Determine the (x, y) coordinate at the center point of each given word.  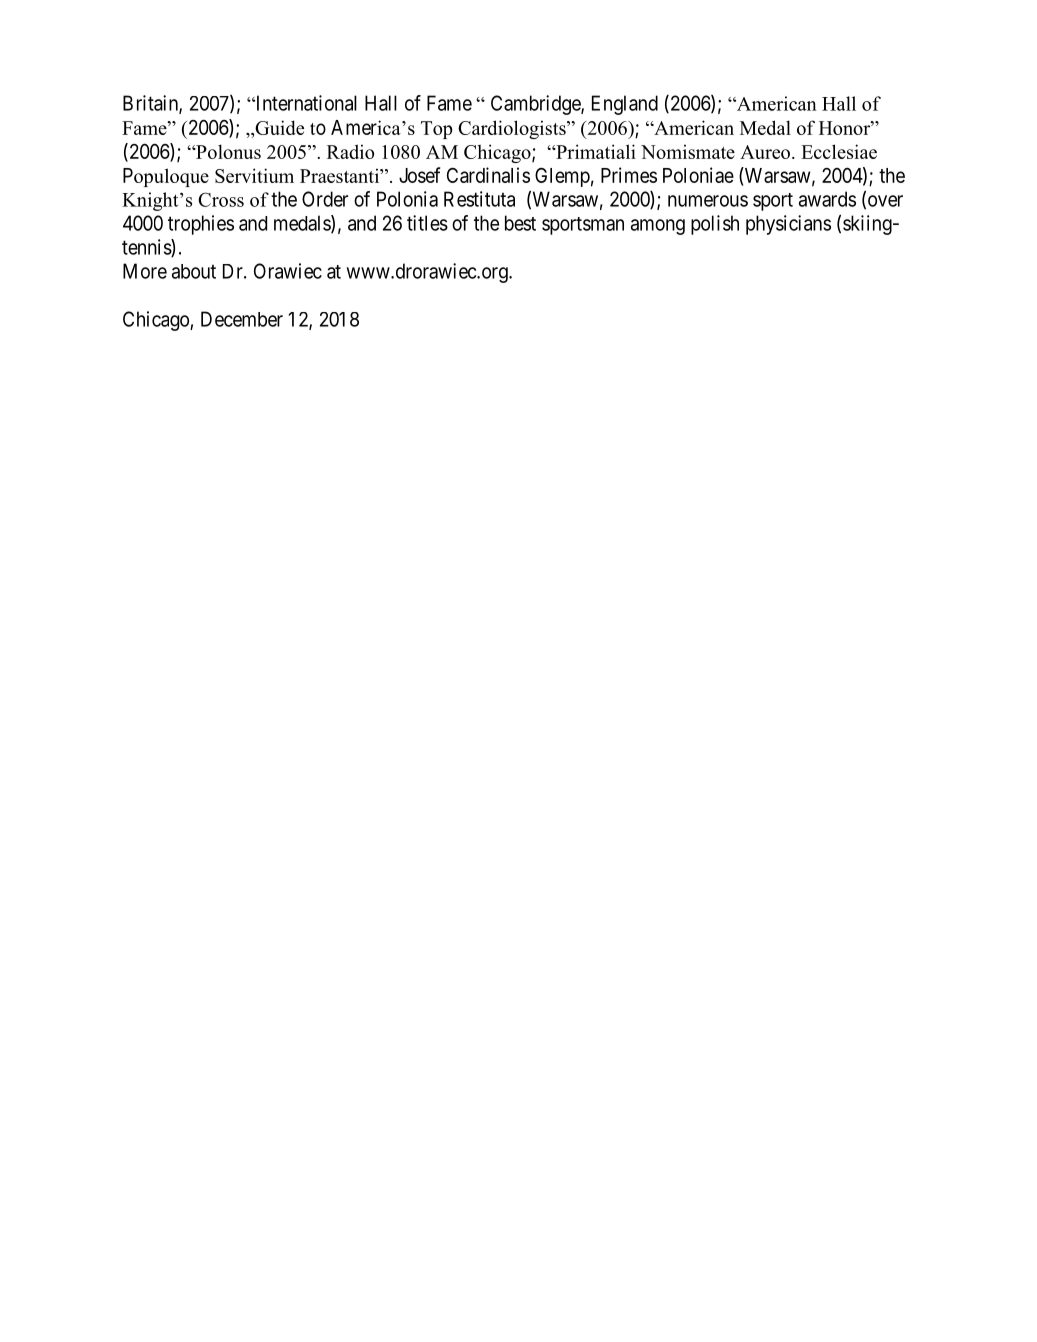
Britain (151, 104)
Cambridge (536, 105)
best (520, 223)
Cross (221, 199)
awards (827, 199)
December (242, 319)
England (625, 105)
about (194, 271)
